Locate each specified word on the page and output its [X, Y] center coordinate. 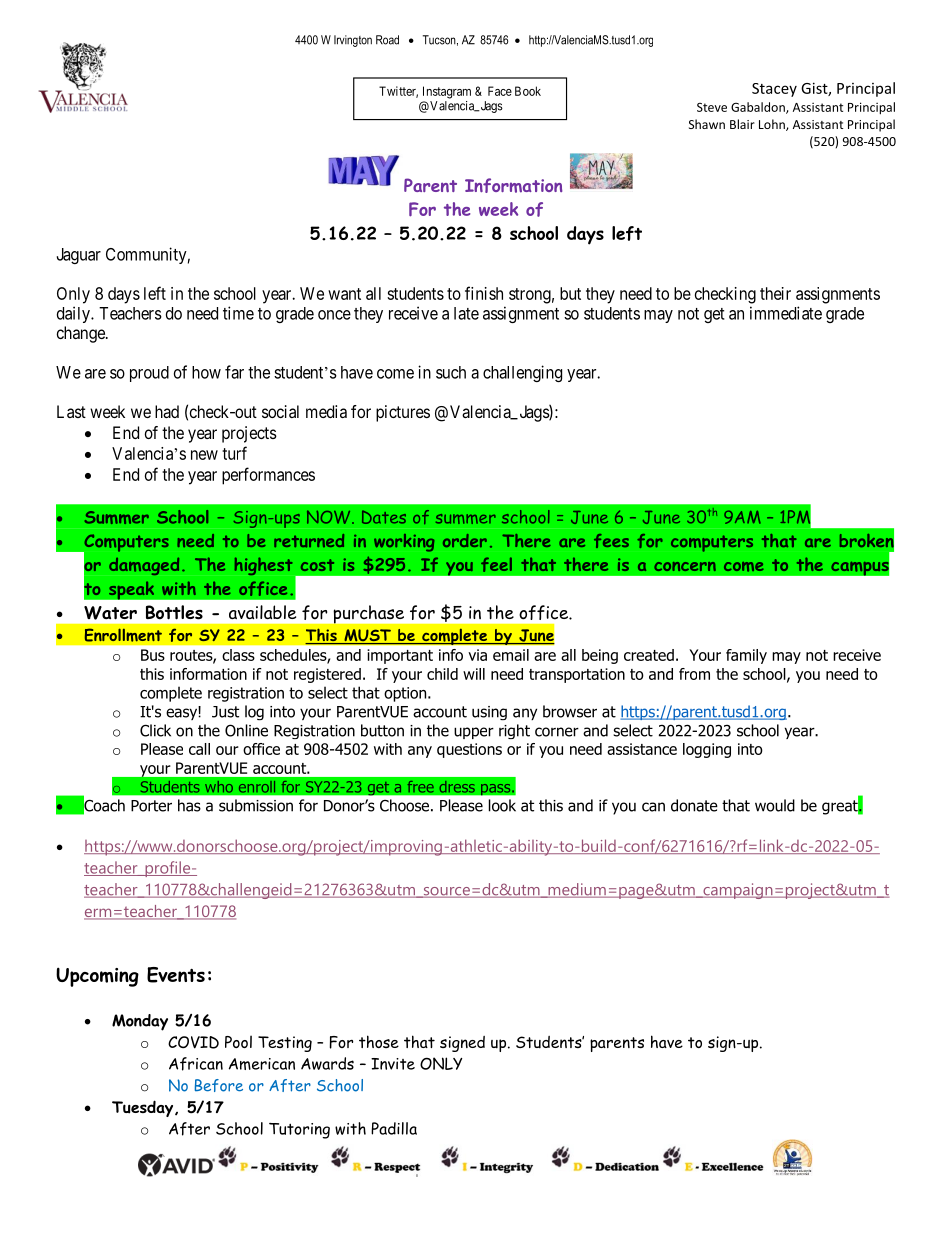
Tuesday [144, 1108]
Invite [393, 1064]
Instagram [447, 92]
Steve [712, 107]
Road [387, 40]
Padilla [394, 1128]
